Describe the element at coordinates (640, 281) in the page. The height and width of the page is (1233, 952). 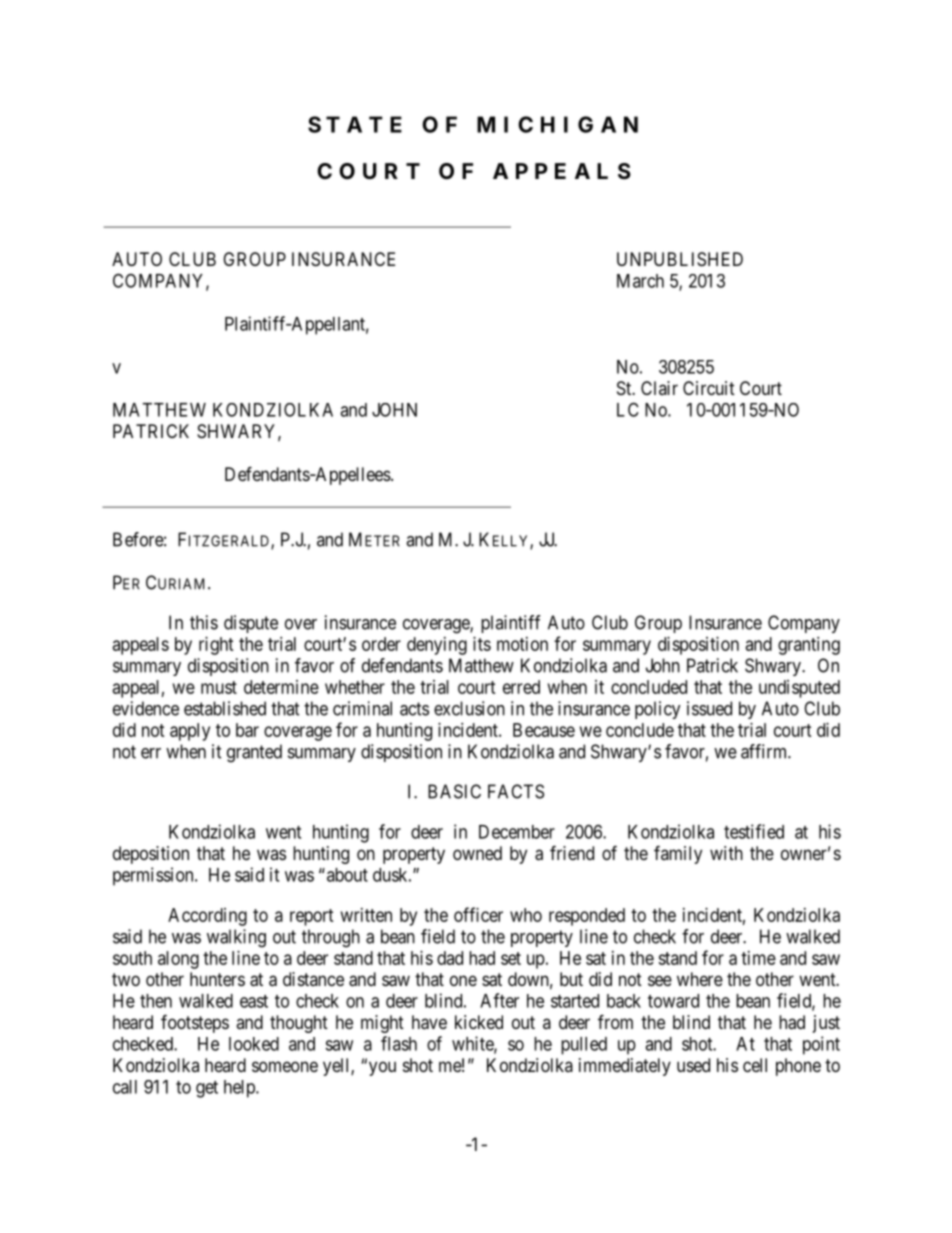
I see `March` at that location.
